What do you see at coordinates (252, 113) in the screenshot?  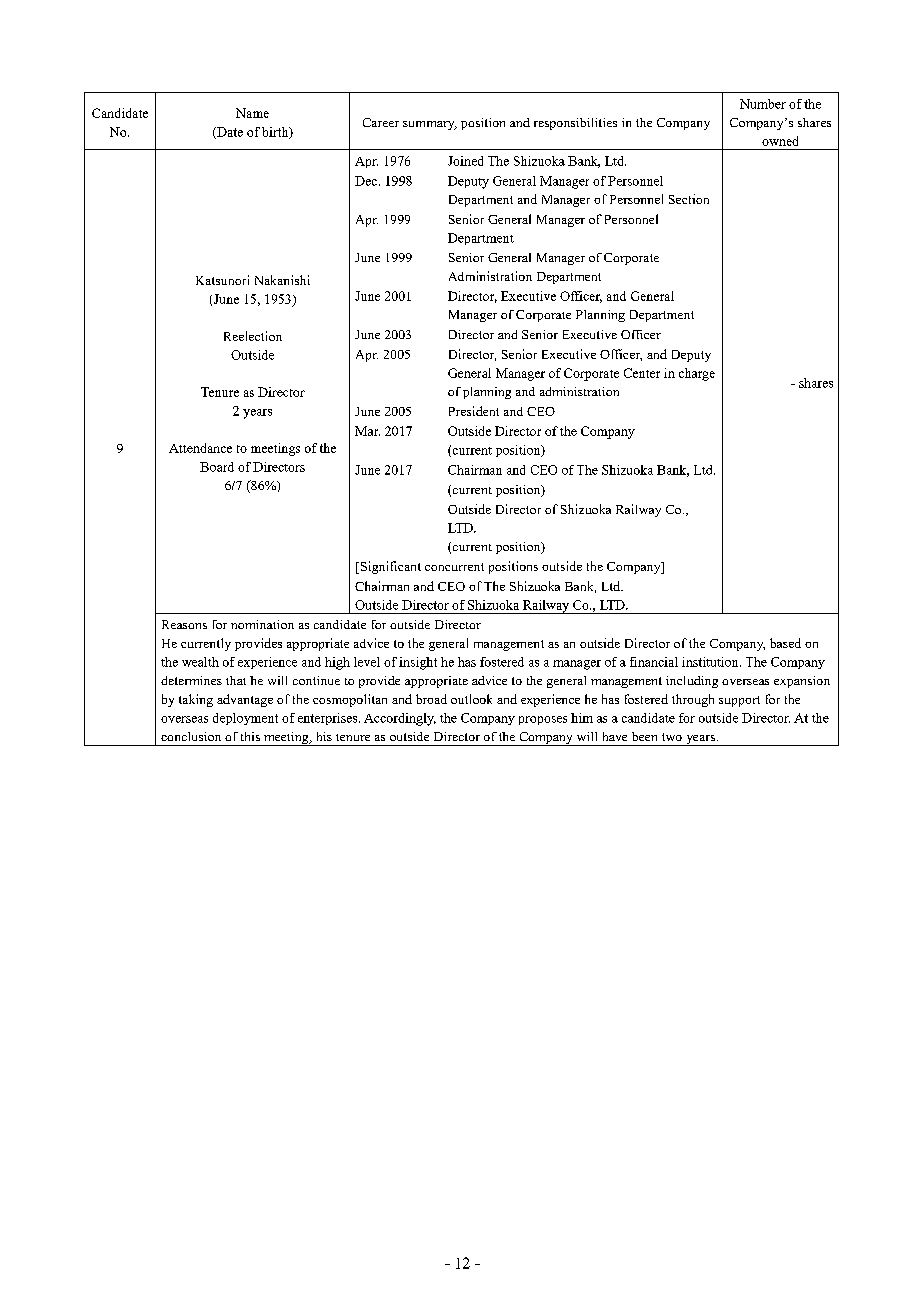 I see `Name` at bounding box center [252, 113].
